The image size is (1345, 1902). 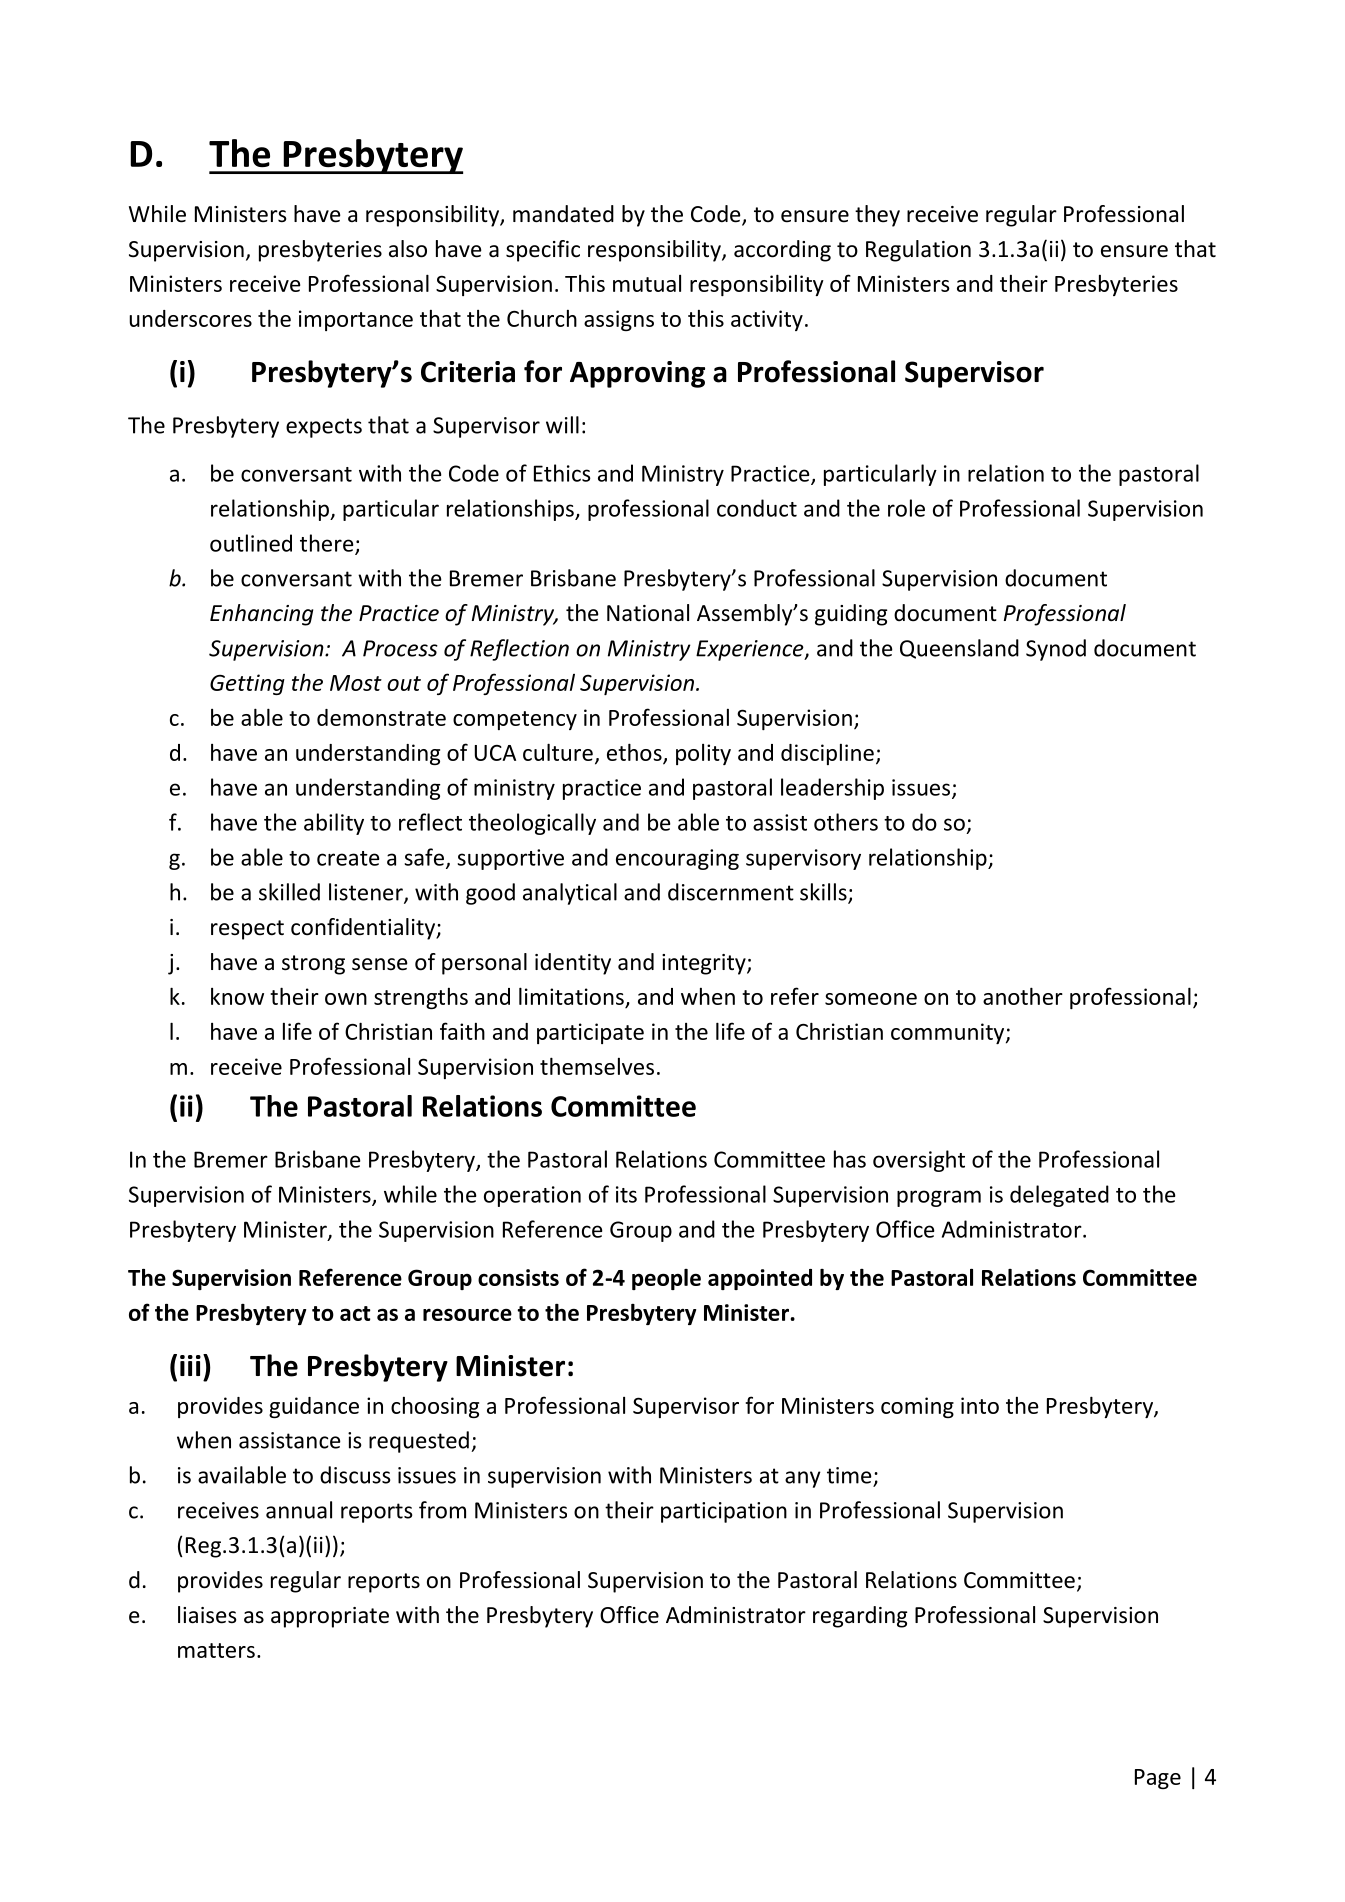 What do you see at coordinates (314, 1407) in the screenshot?
I see `guidance` at bounding box center [314, 1407].
